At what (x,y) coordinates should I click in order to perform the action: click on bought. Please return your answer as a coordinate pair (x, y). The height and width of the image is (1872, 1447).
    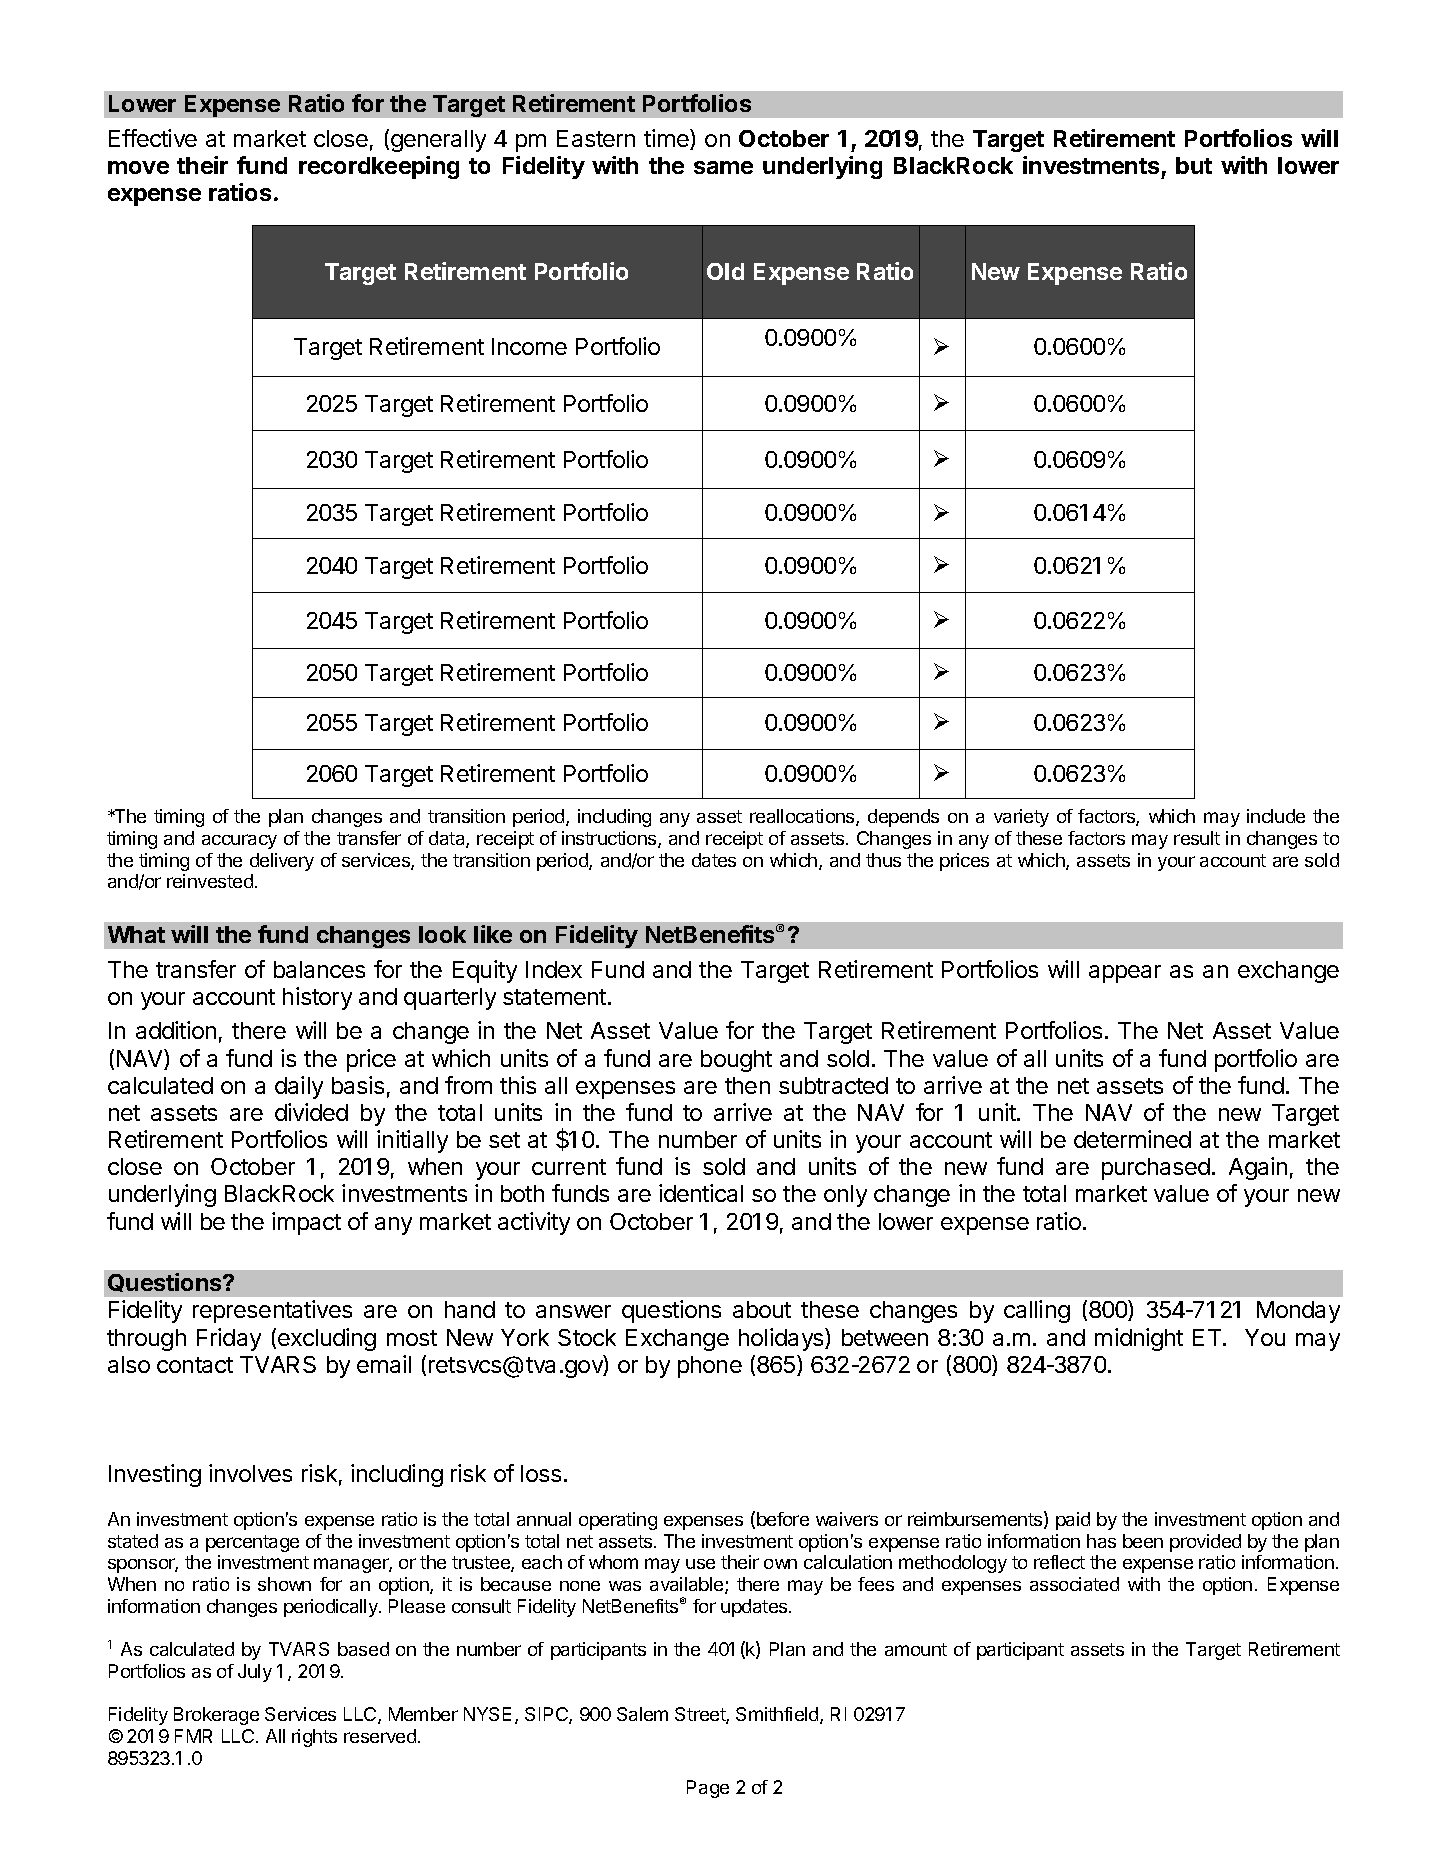
    Looking at the image, I should click on (736, 1061).
